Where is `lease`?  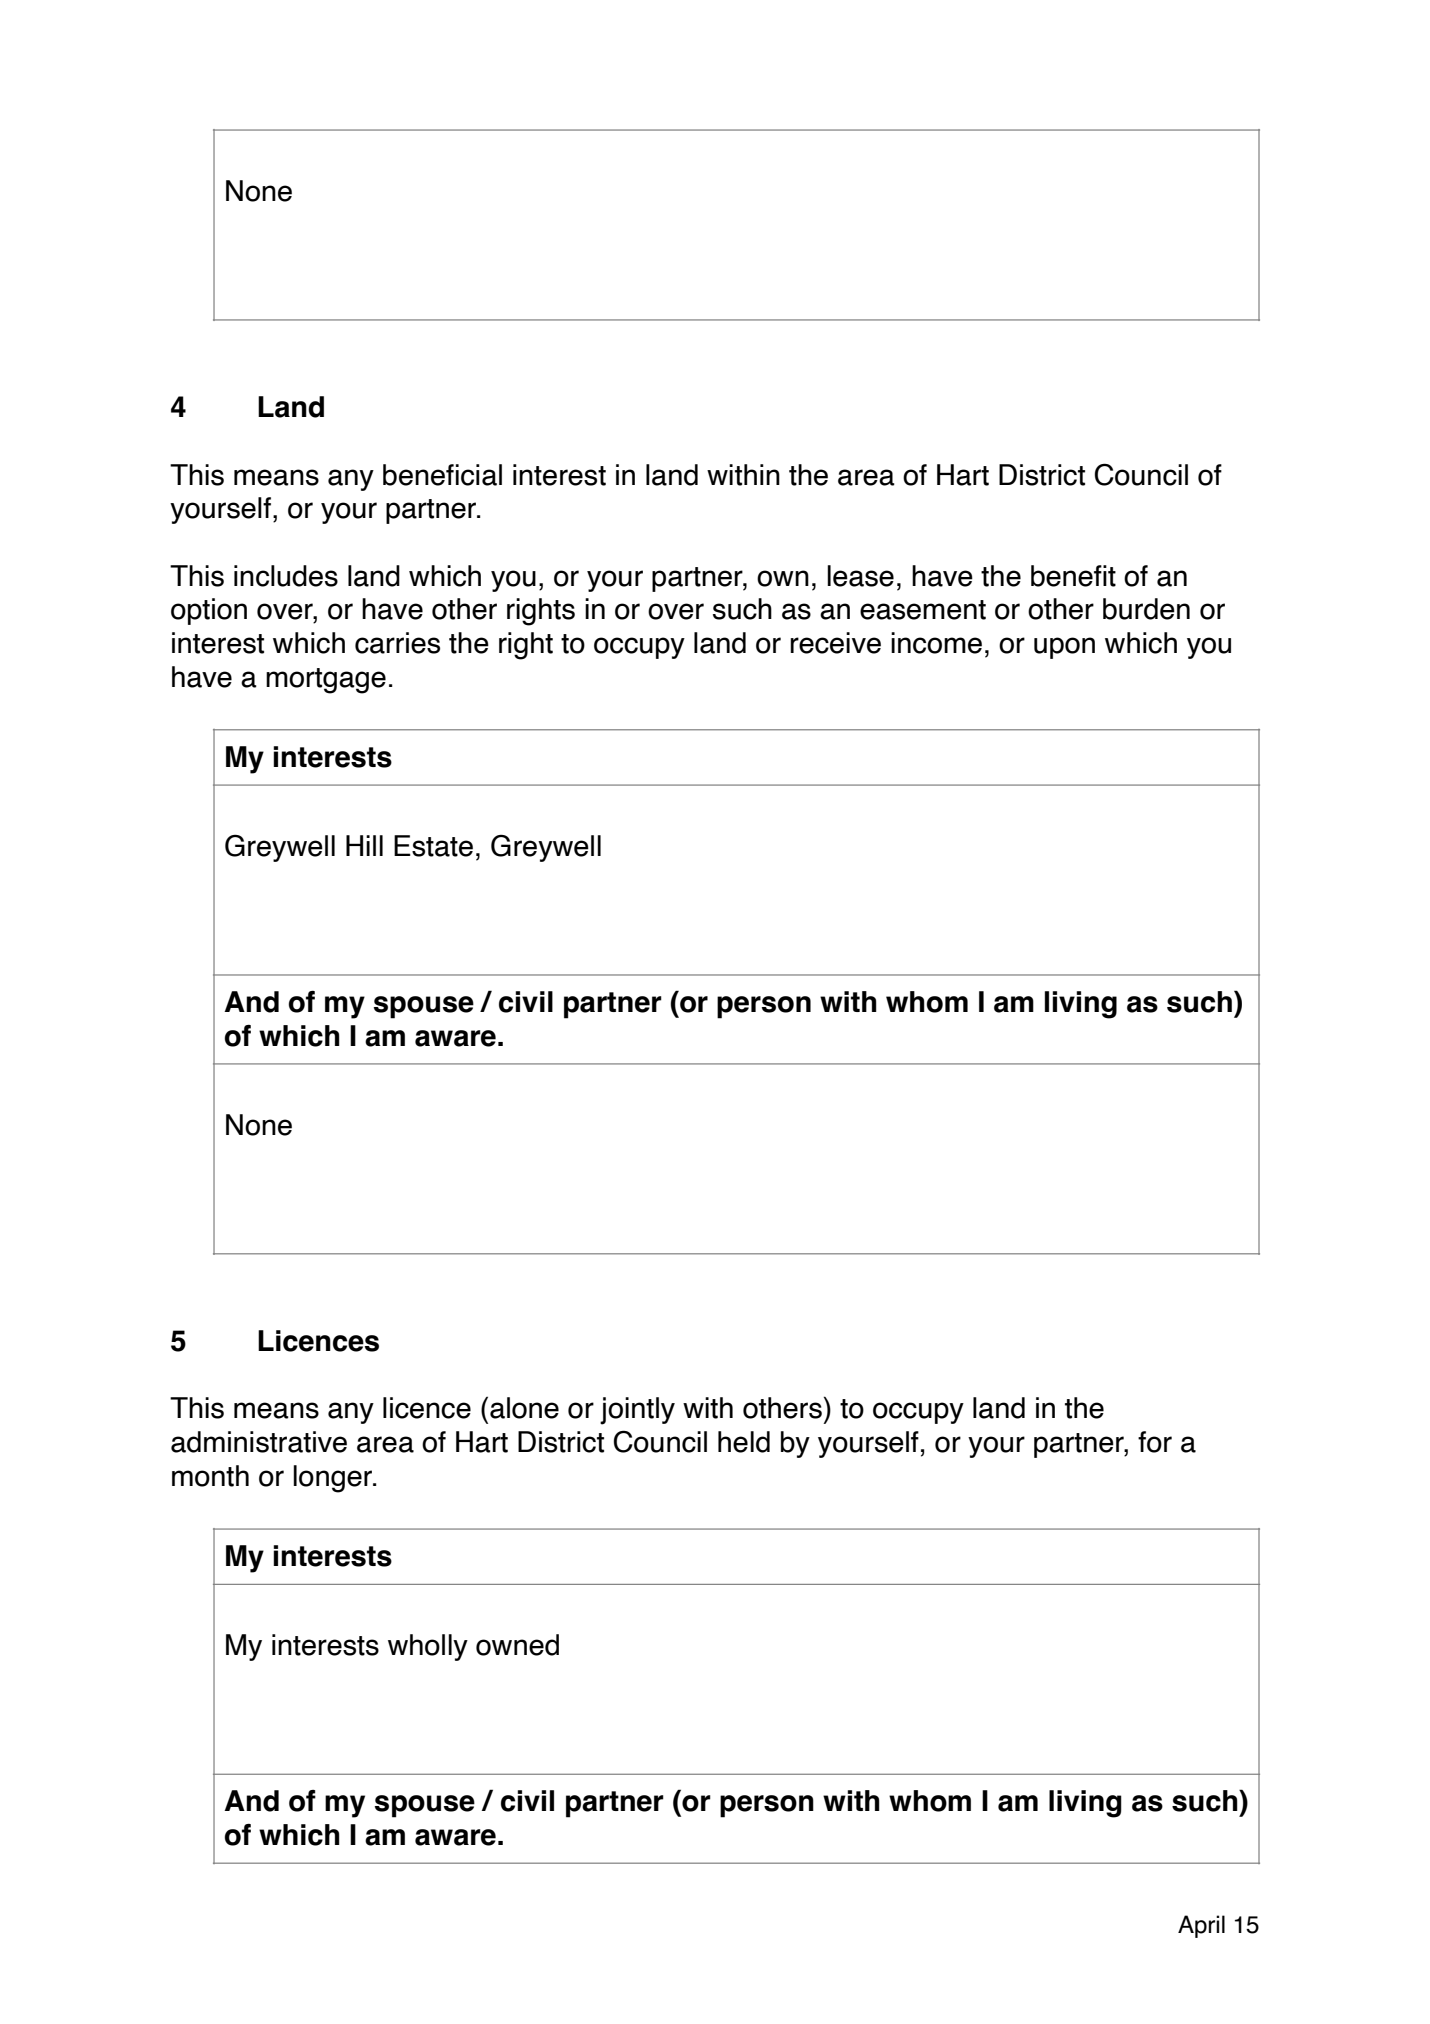
lease is located at coordinates (860, 576).
